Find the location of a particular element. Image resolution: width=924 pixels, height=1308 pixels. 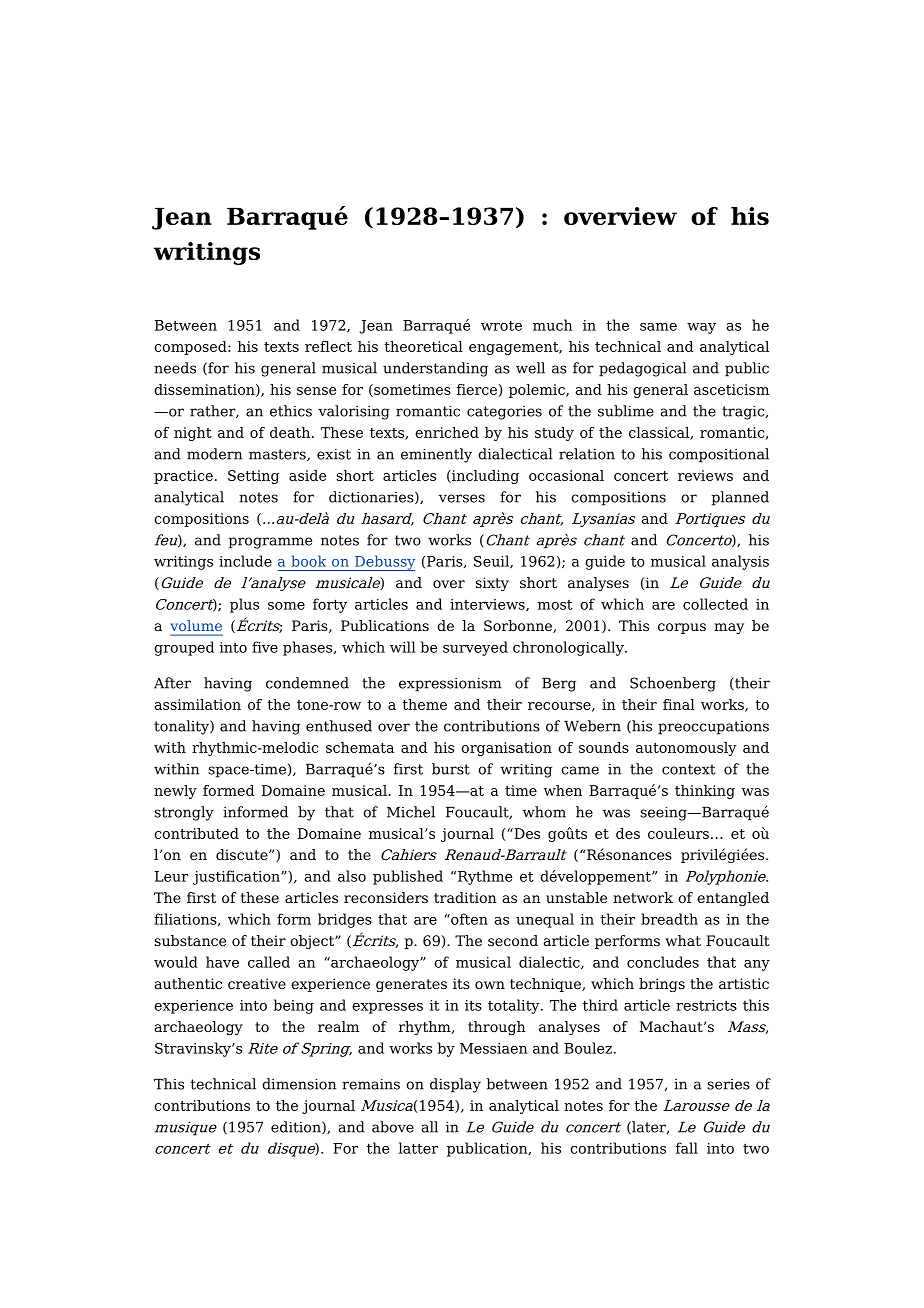

understanding is located at coordinates (435, 369).
